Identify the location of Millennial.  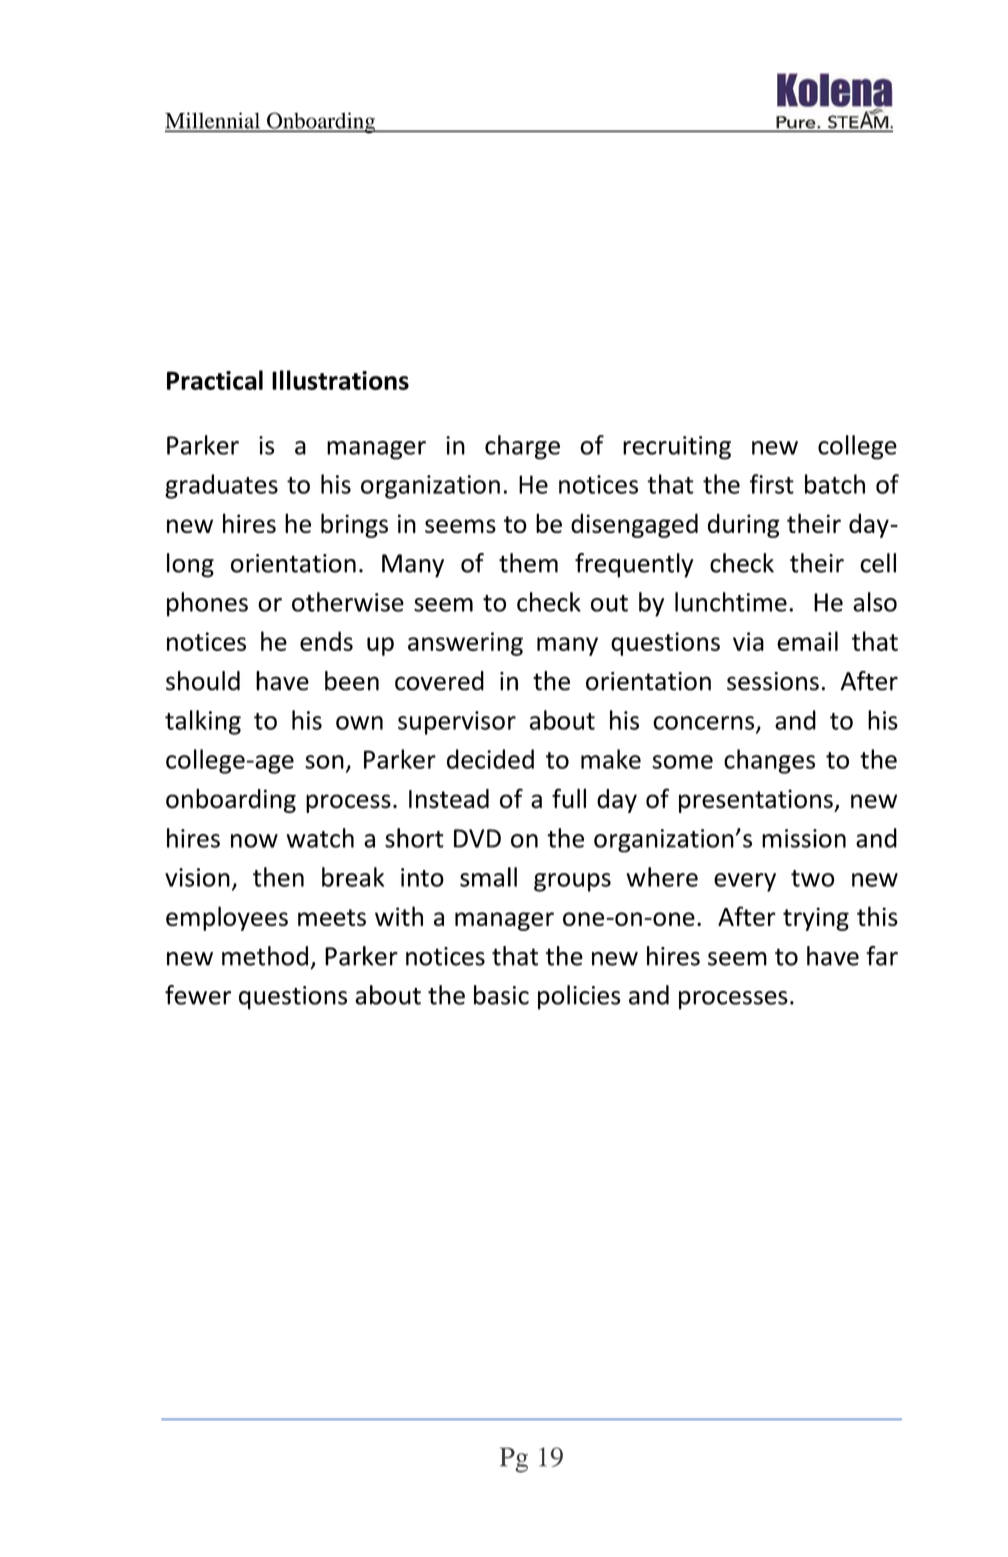
(214, 121).
